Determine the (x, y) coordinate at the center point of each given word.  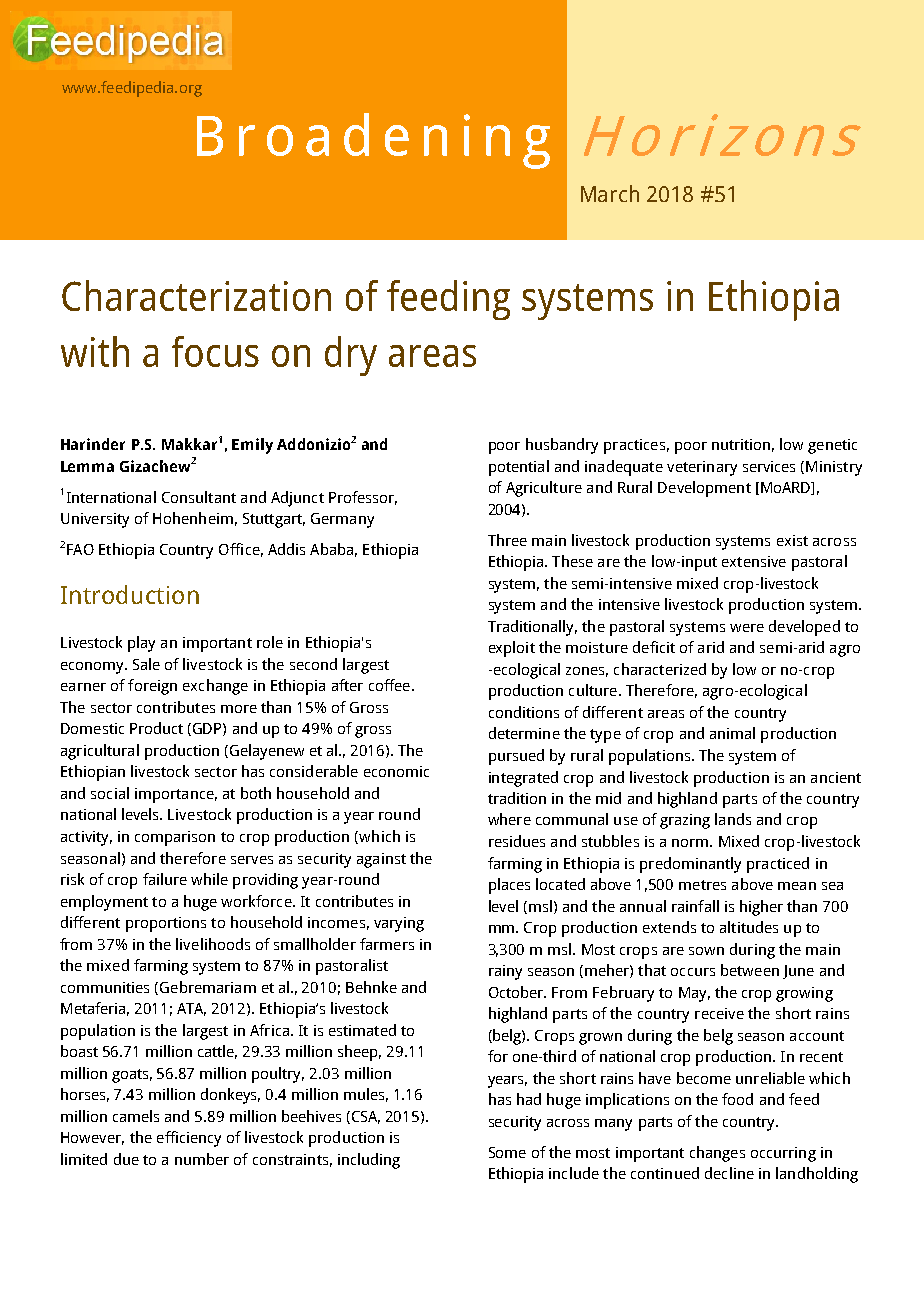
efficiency (189, 1139)
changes (717, 1154)
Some (507, 1152)
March (610, 193)
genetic (832, 446)
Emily (252, 446)
